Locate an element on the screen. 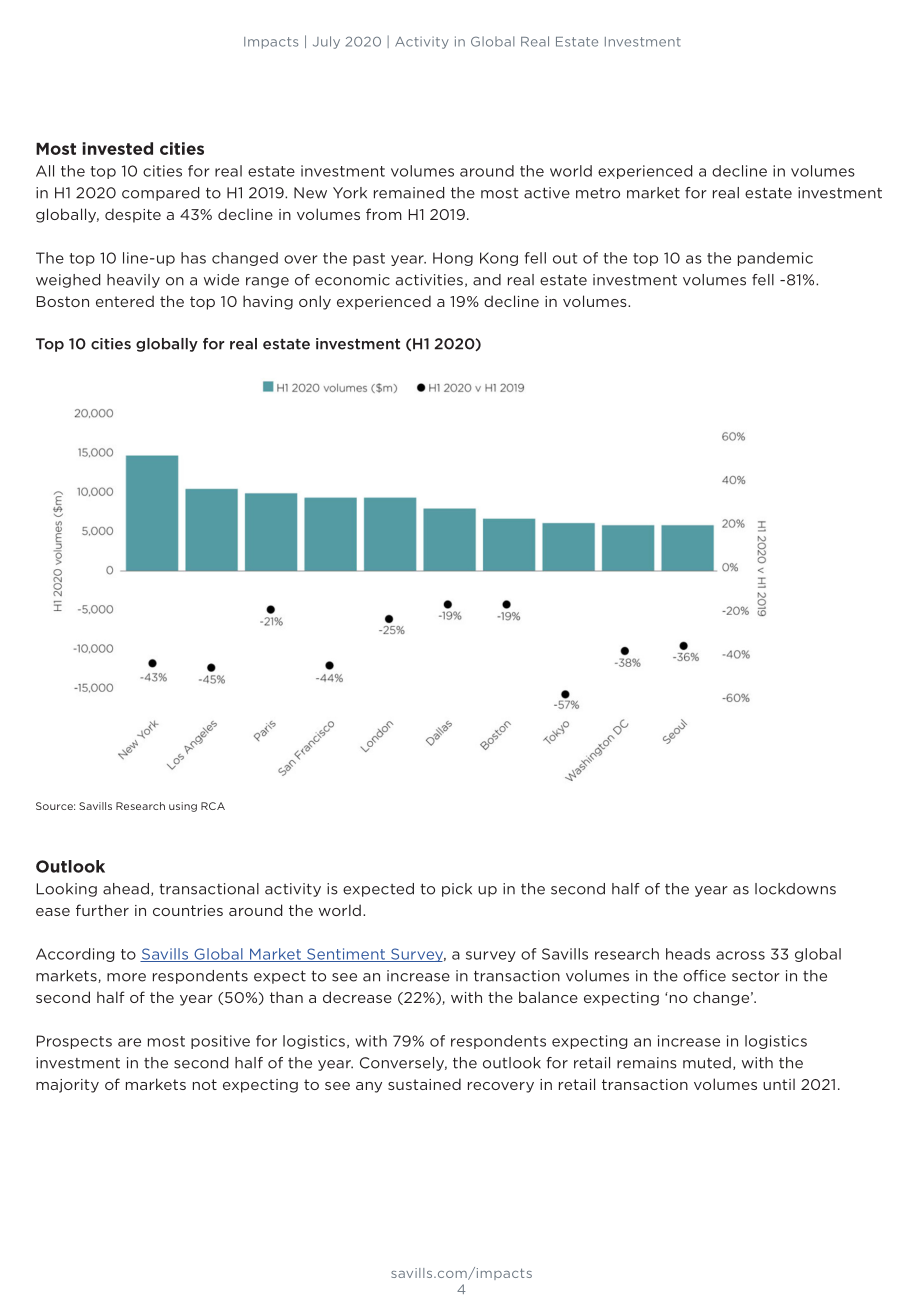 The width and height of the screenshot is (924, 1308). lockdowns is located at coordinates (795, 889).
